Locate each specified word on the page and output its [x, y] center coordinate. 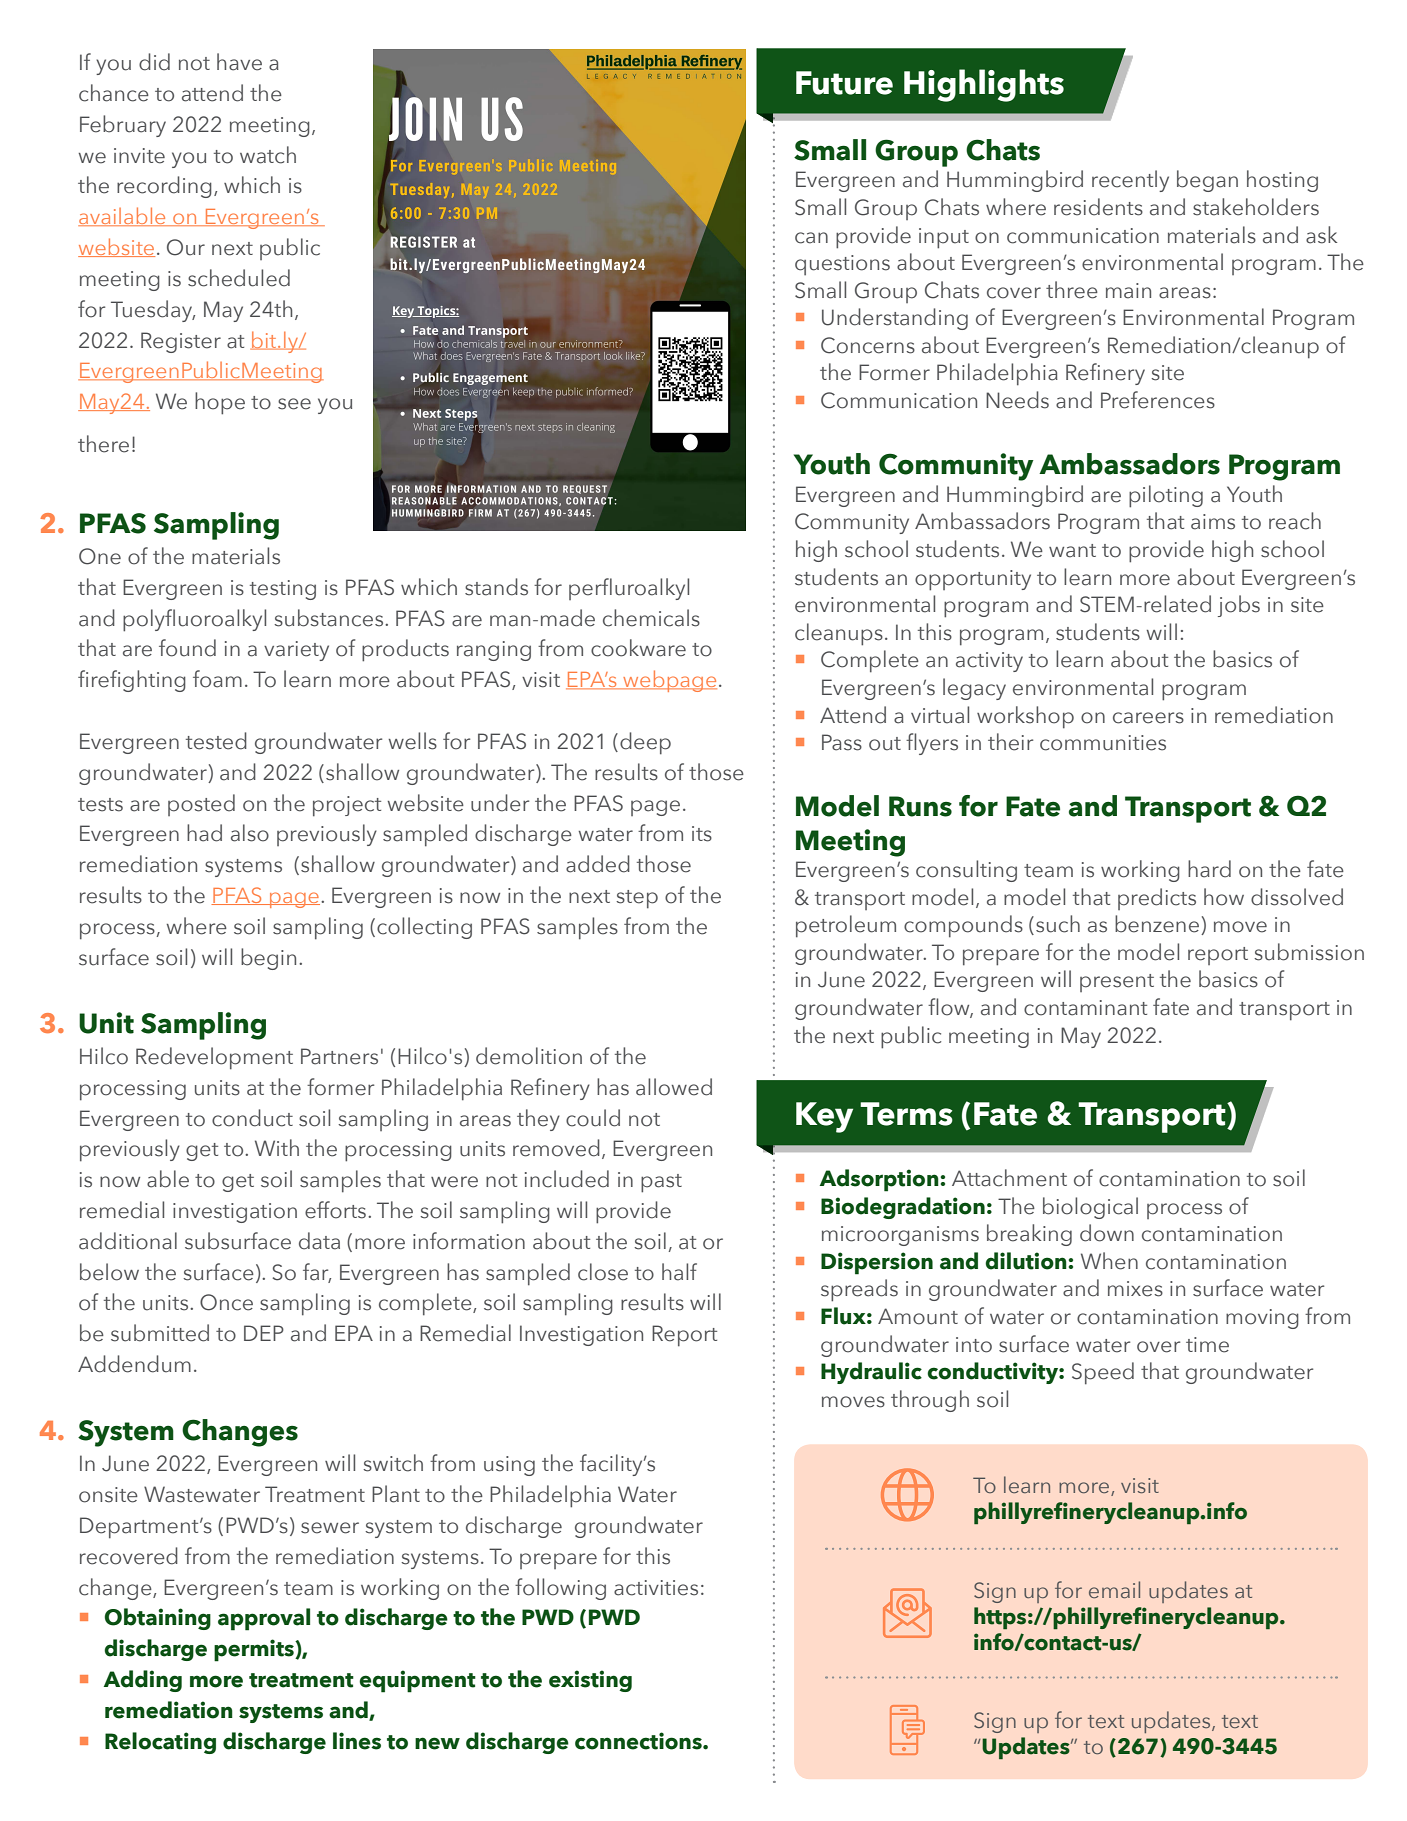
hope [220, 403]
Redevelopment [214, 1058]
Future [844, 83]
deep [645, 743]
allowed [674, 1087]
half [679, 1272]
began [1207, 181]
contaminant [1085, 1008]
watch [268, 155]
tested [216, 741]
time [1207, 1345]
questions [842, 265]
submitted [160, 1333]
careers [1148, 718]
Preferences [1158, 400]
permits [255, 1650]
